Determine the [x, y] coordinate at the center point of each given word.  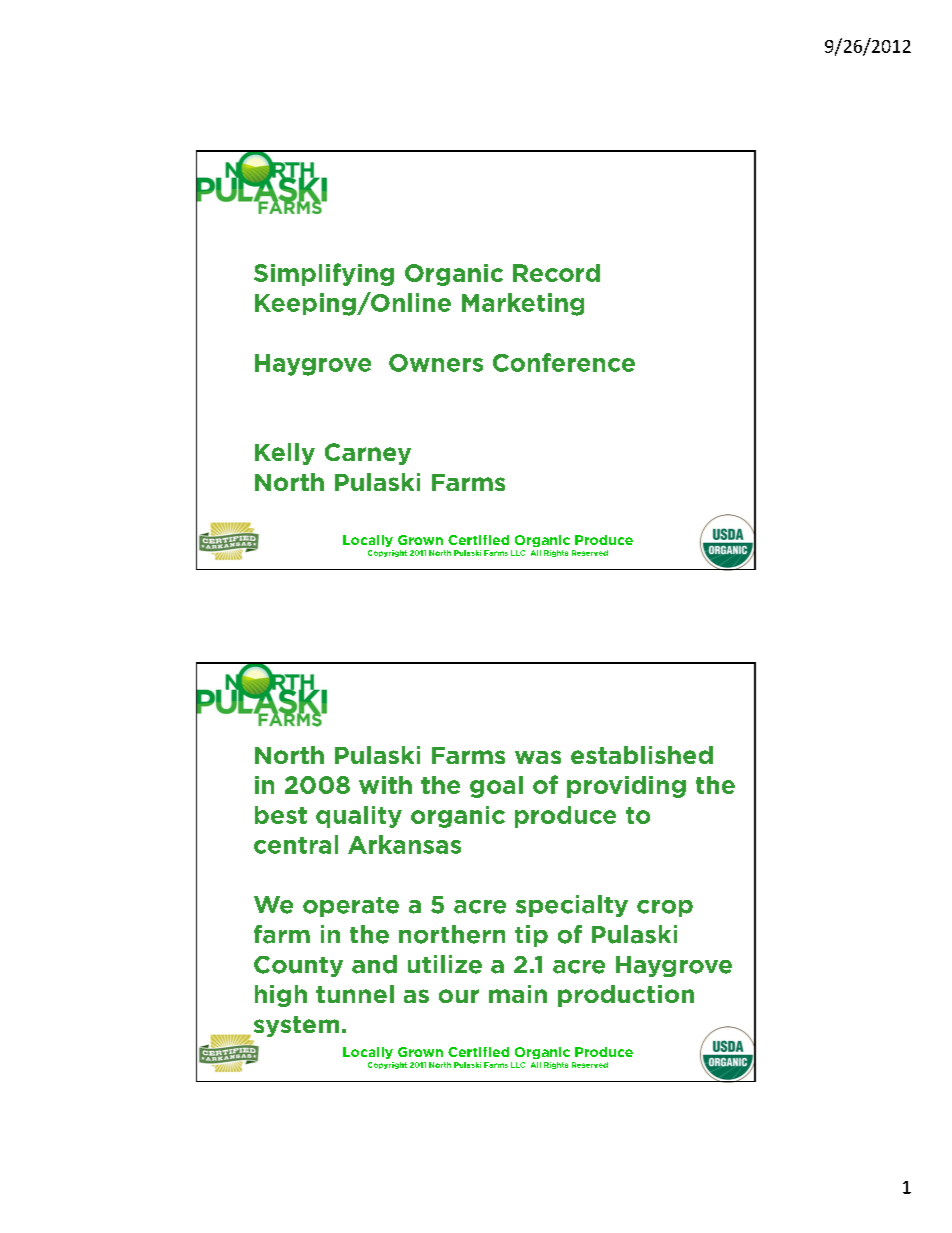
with [385, 785]
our [459, 996]
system [296, 1026]
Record [556, 273]
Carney [368, 454]
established [642, 755]
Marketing [523, 304]
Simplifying [324, 274]
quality [359, 817]
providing [626, 787]
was [538, 757]
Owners [436, 363]
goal [496, 787]
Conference [564, 362]
